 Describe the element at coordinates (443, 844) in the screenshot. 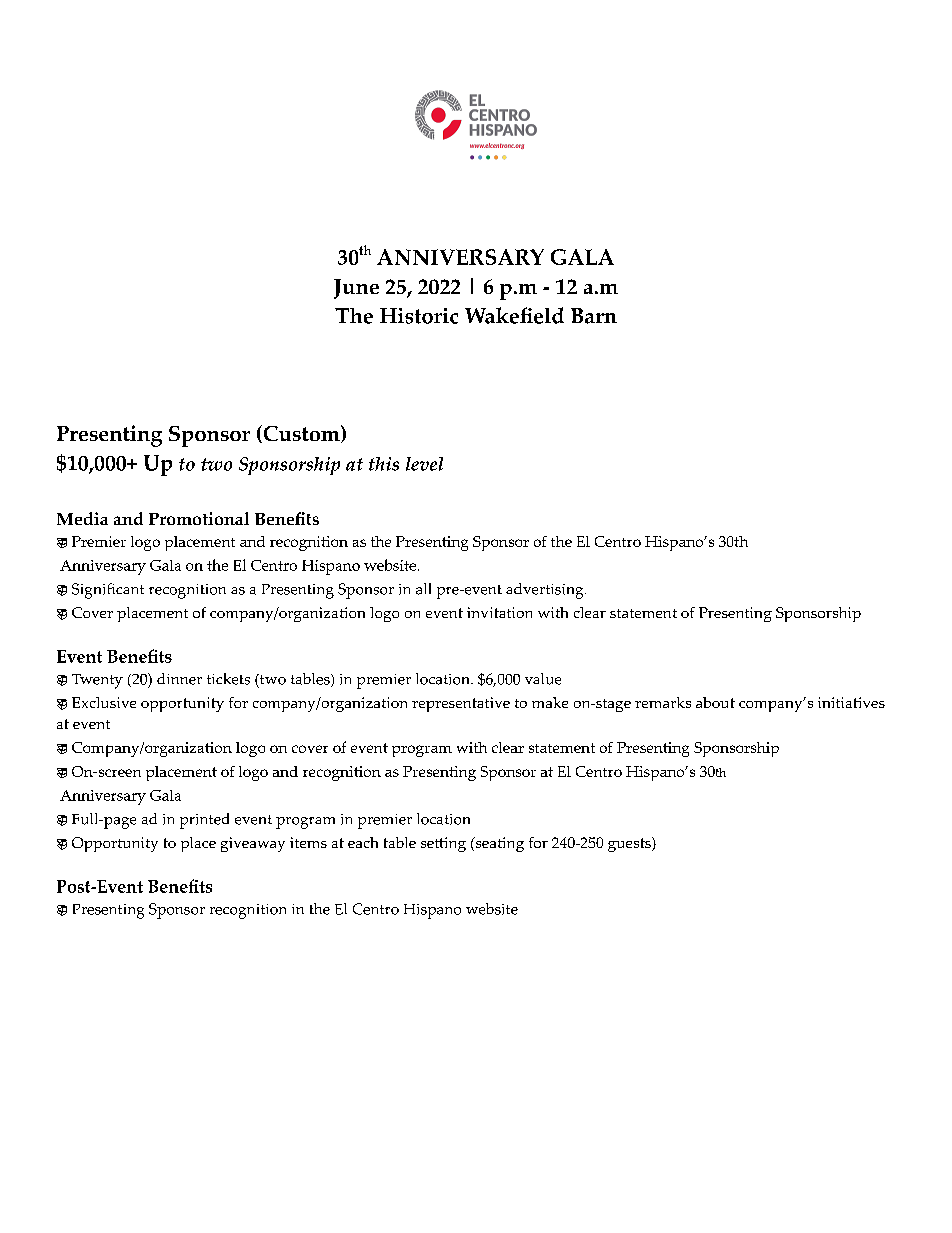

I see `setting` at that location.
